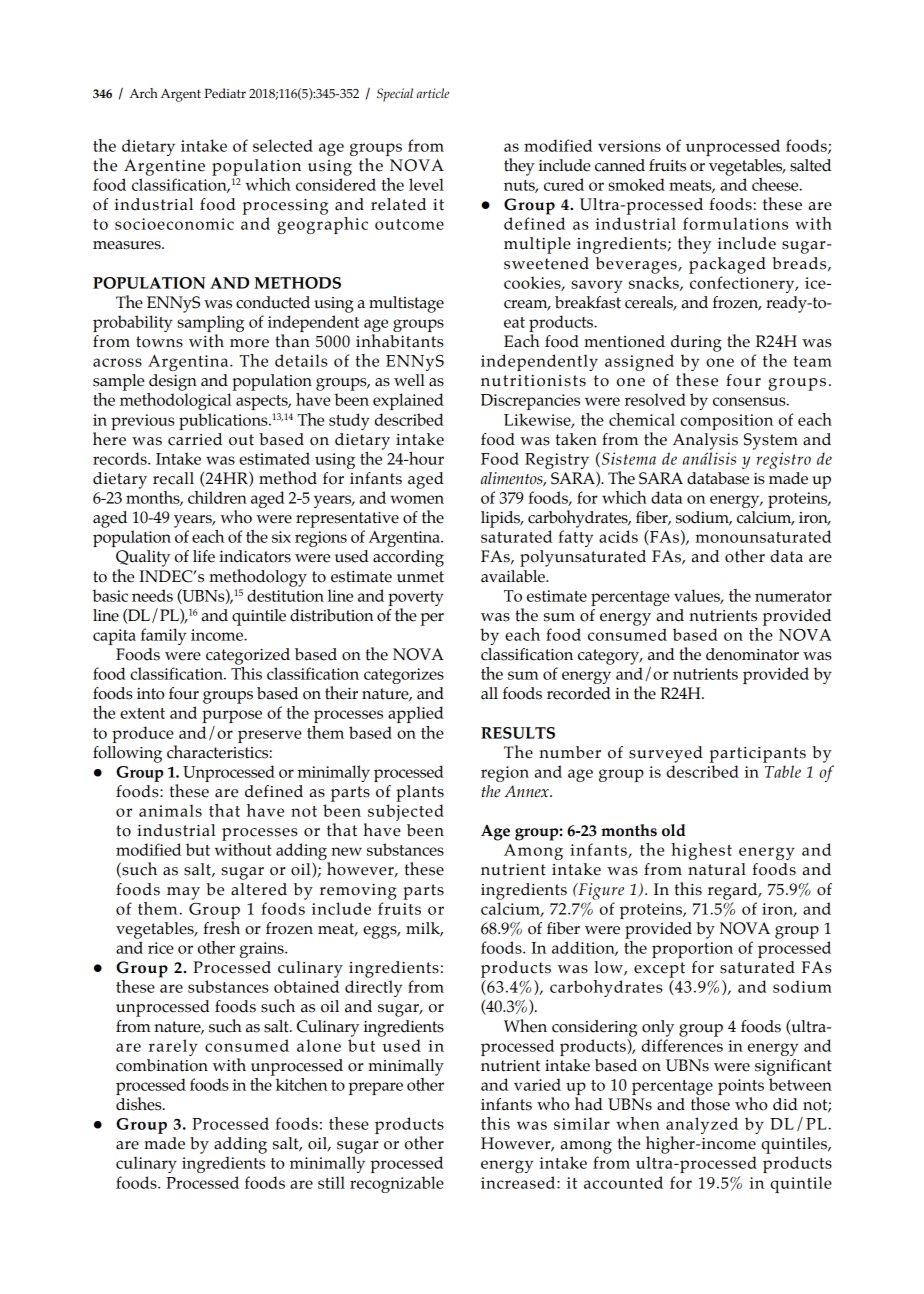 The width and height of the document is (924, 1294). I want to click on Analysis, so click(705, 441).
